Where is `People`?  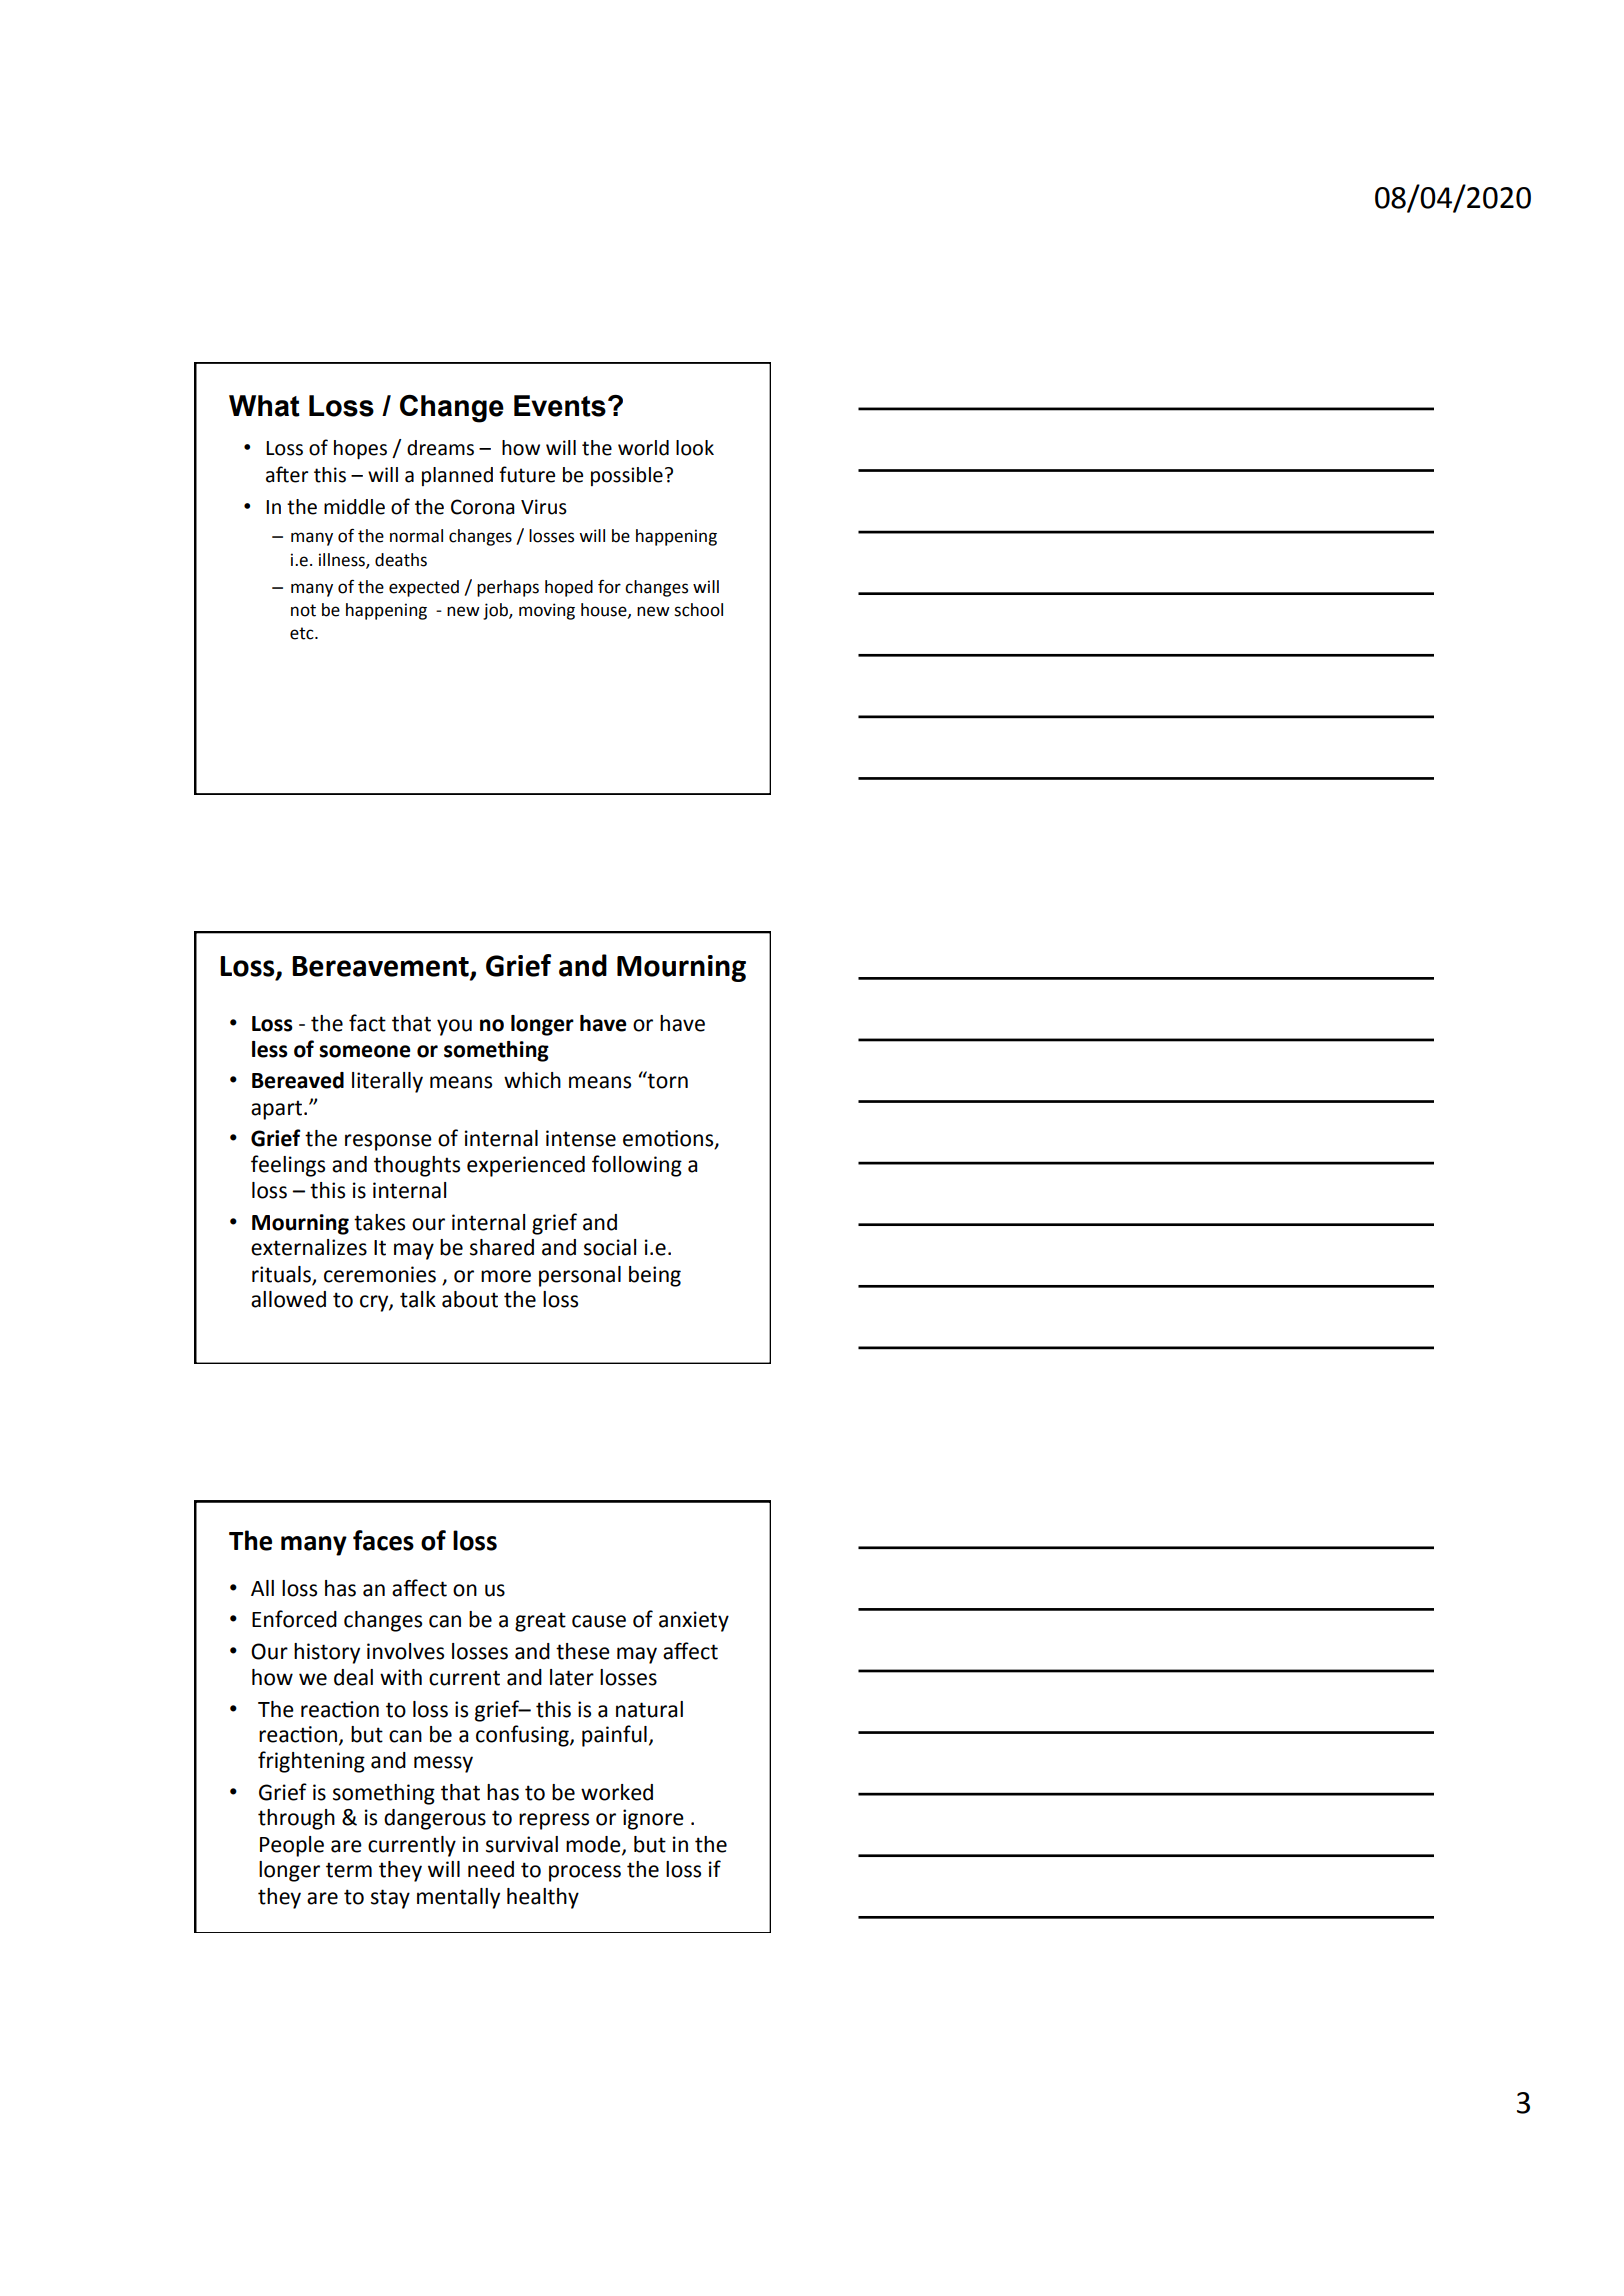
People is located at coordinates (292, 1846).
